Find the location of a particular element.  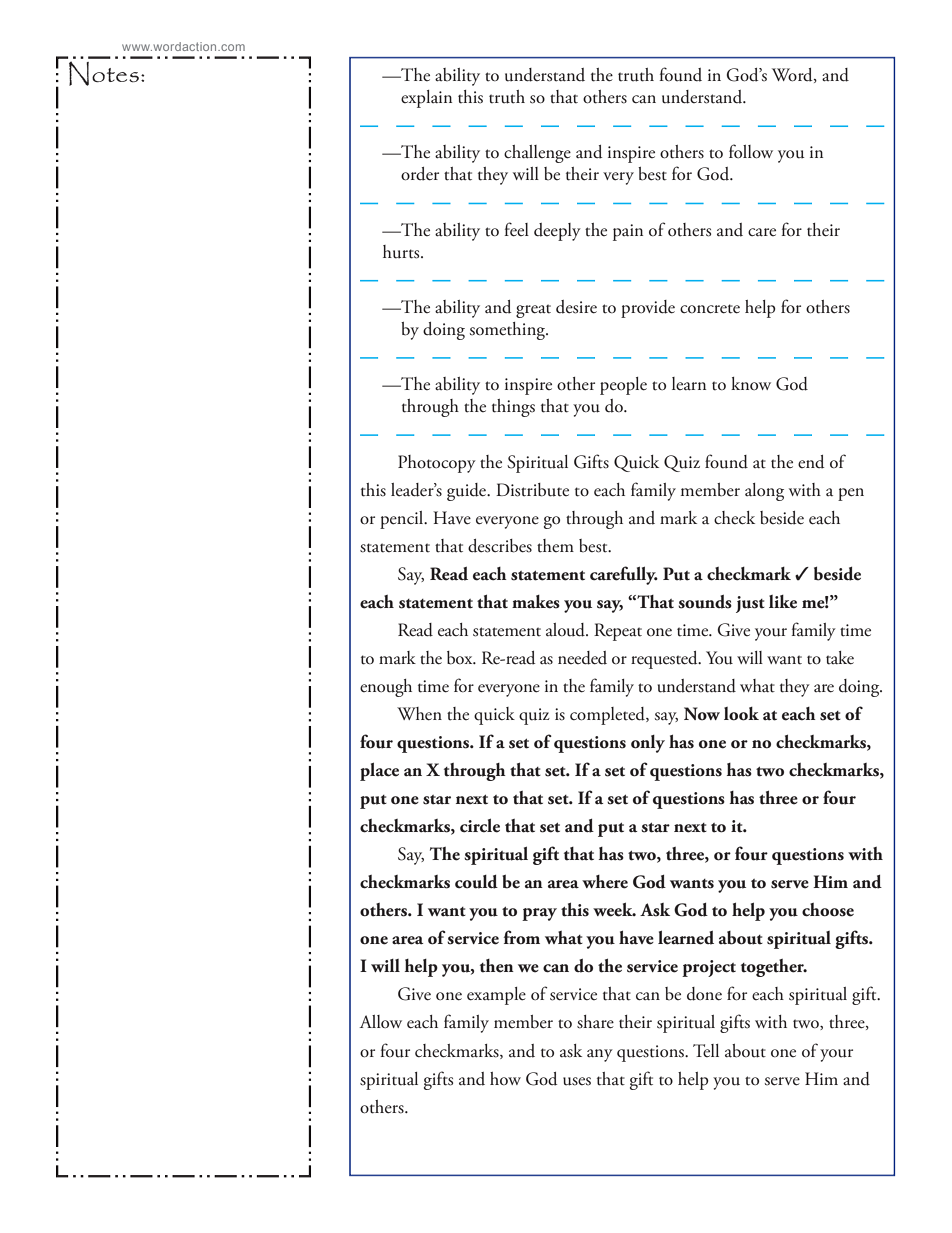

challenge is located at coordinates (537, 154).
